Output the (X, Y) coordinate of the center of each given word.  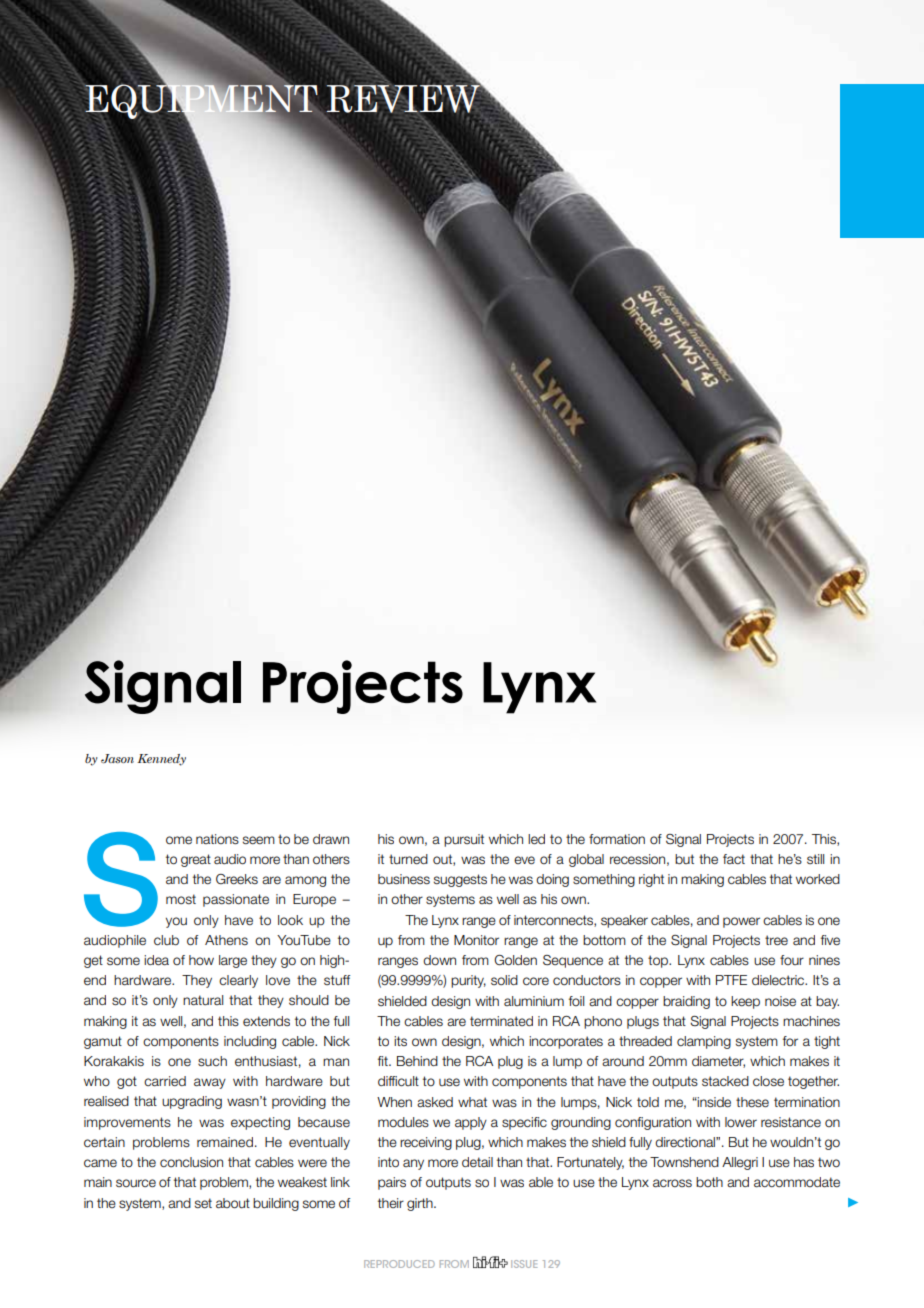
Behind (417, 1061)
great (196, 860)
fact (734, 859)
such (212, 1061)
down (439, 960)
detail (477, 1162)
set (203, 1203)
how (201, 960)
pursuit (464, 840)
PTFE (731, 980)
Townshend (684, 1162)
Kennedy (161, 760)
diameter (718, 1062)
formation (617, 839)
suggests (460, 880)
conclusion (191, 1162)
